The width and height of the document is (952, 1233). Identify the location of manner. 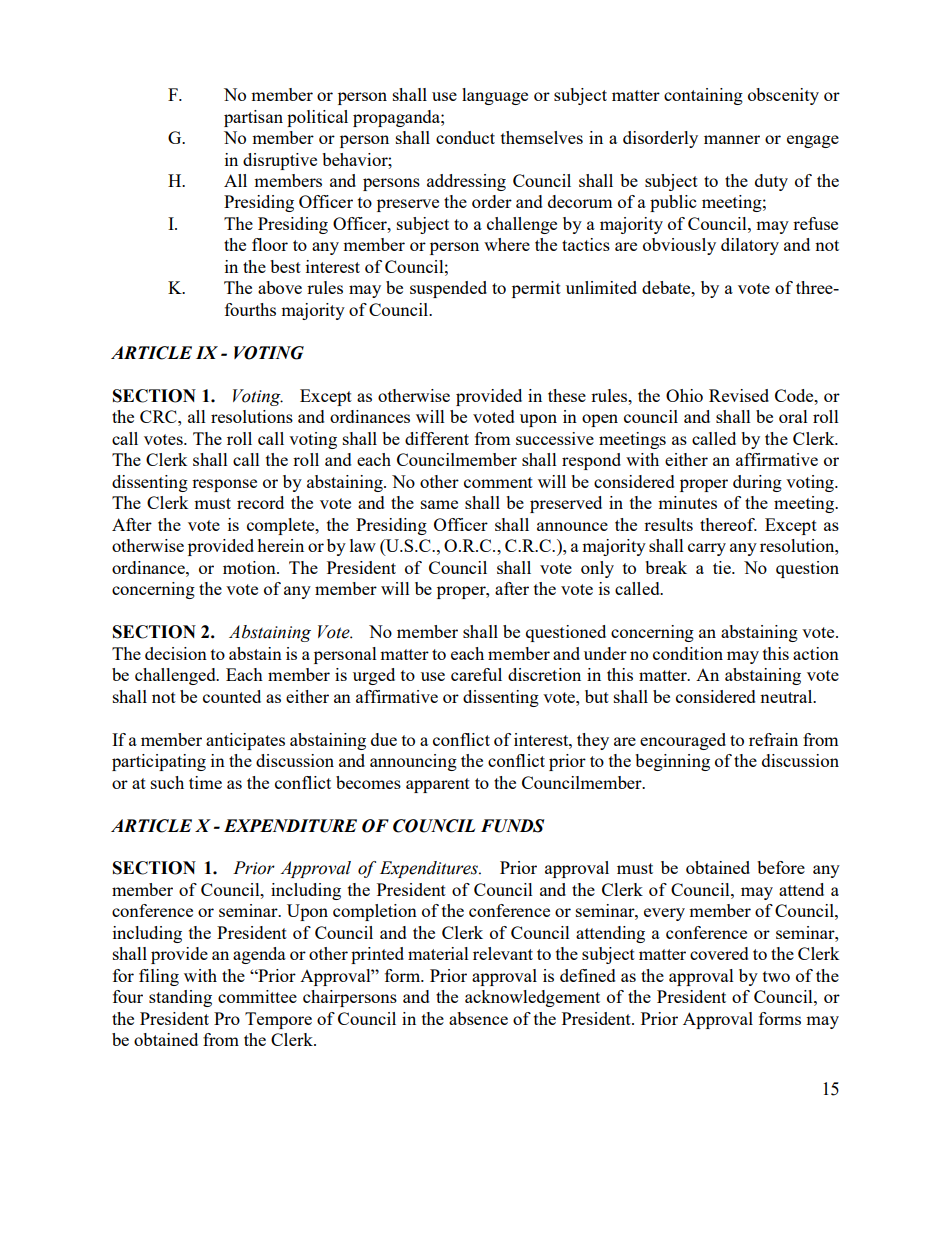
(732, 139).
